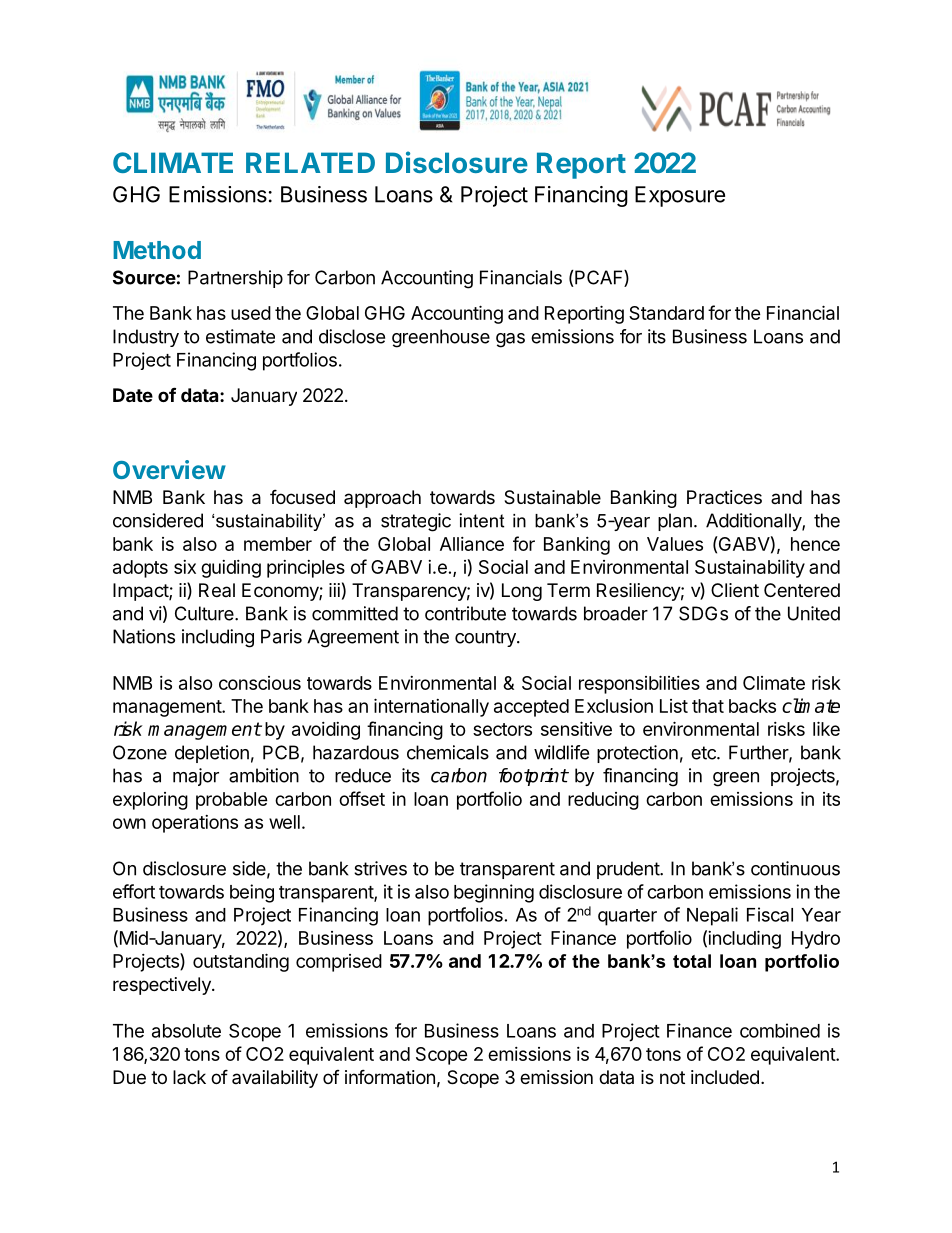 The image size is (952, 1233). Describe the element at coordinates (724, 497) in the screenshot. I see `Practices` at that location.
